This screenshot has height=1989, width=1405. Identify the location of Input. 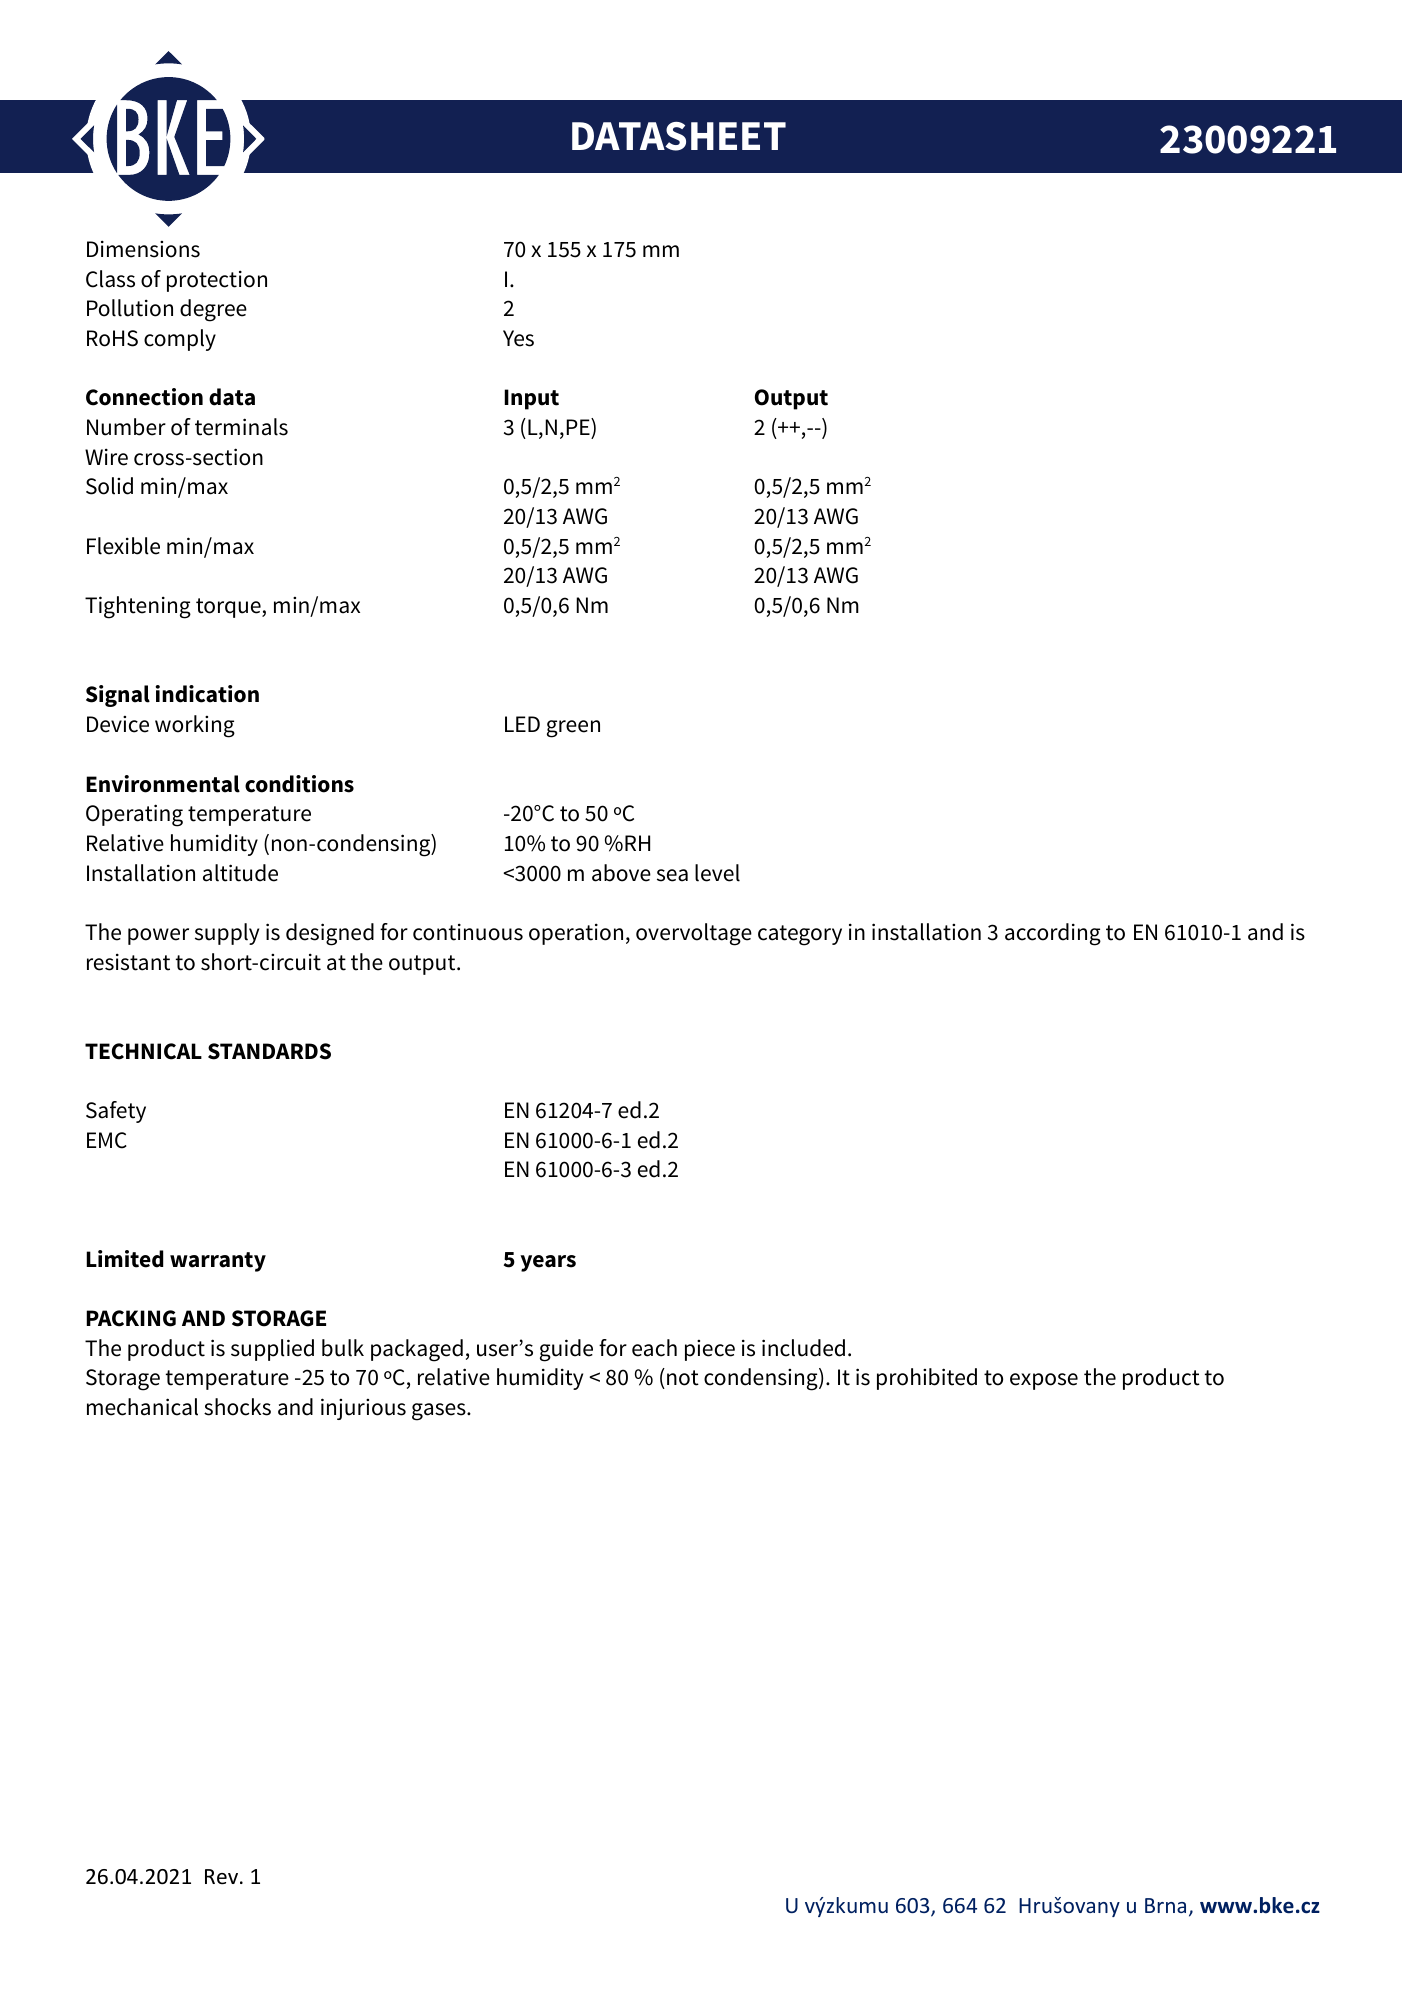
(531, 399).
